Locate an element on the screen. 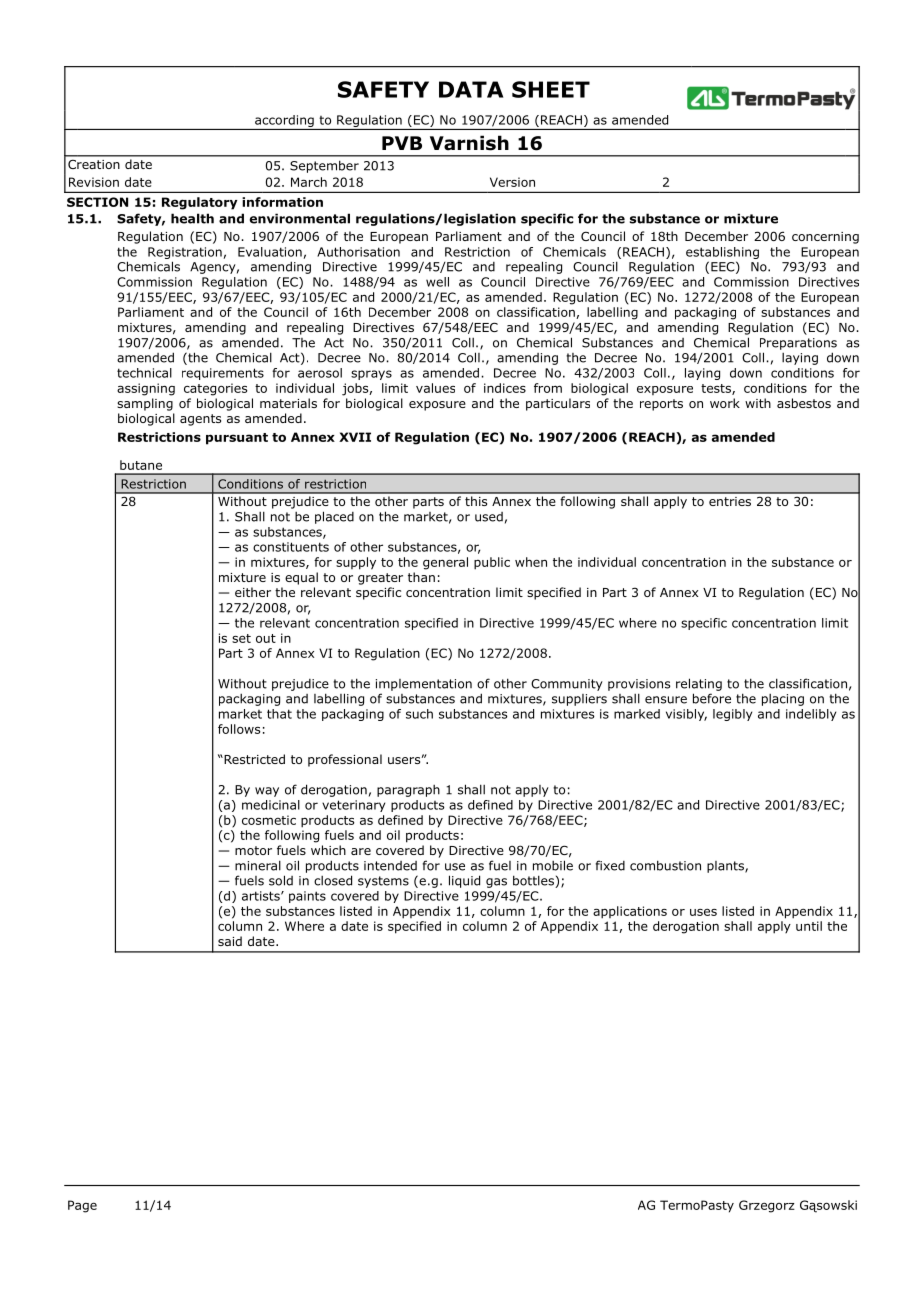 The image size is (924, 1308). until is located at coordinates (809, 926).
